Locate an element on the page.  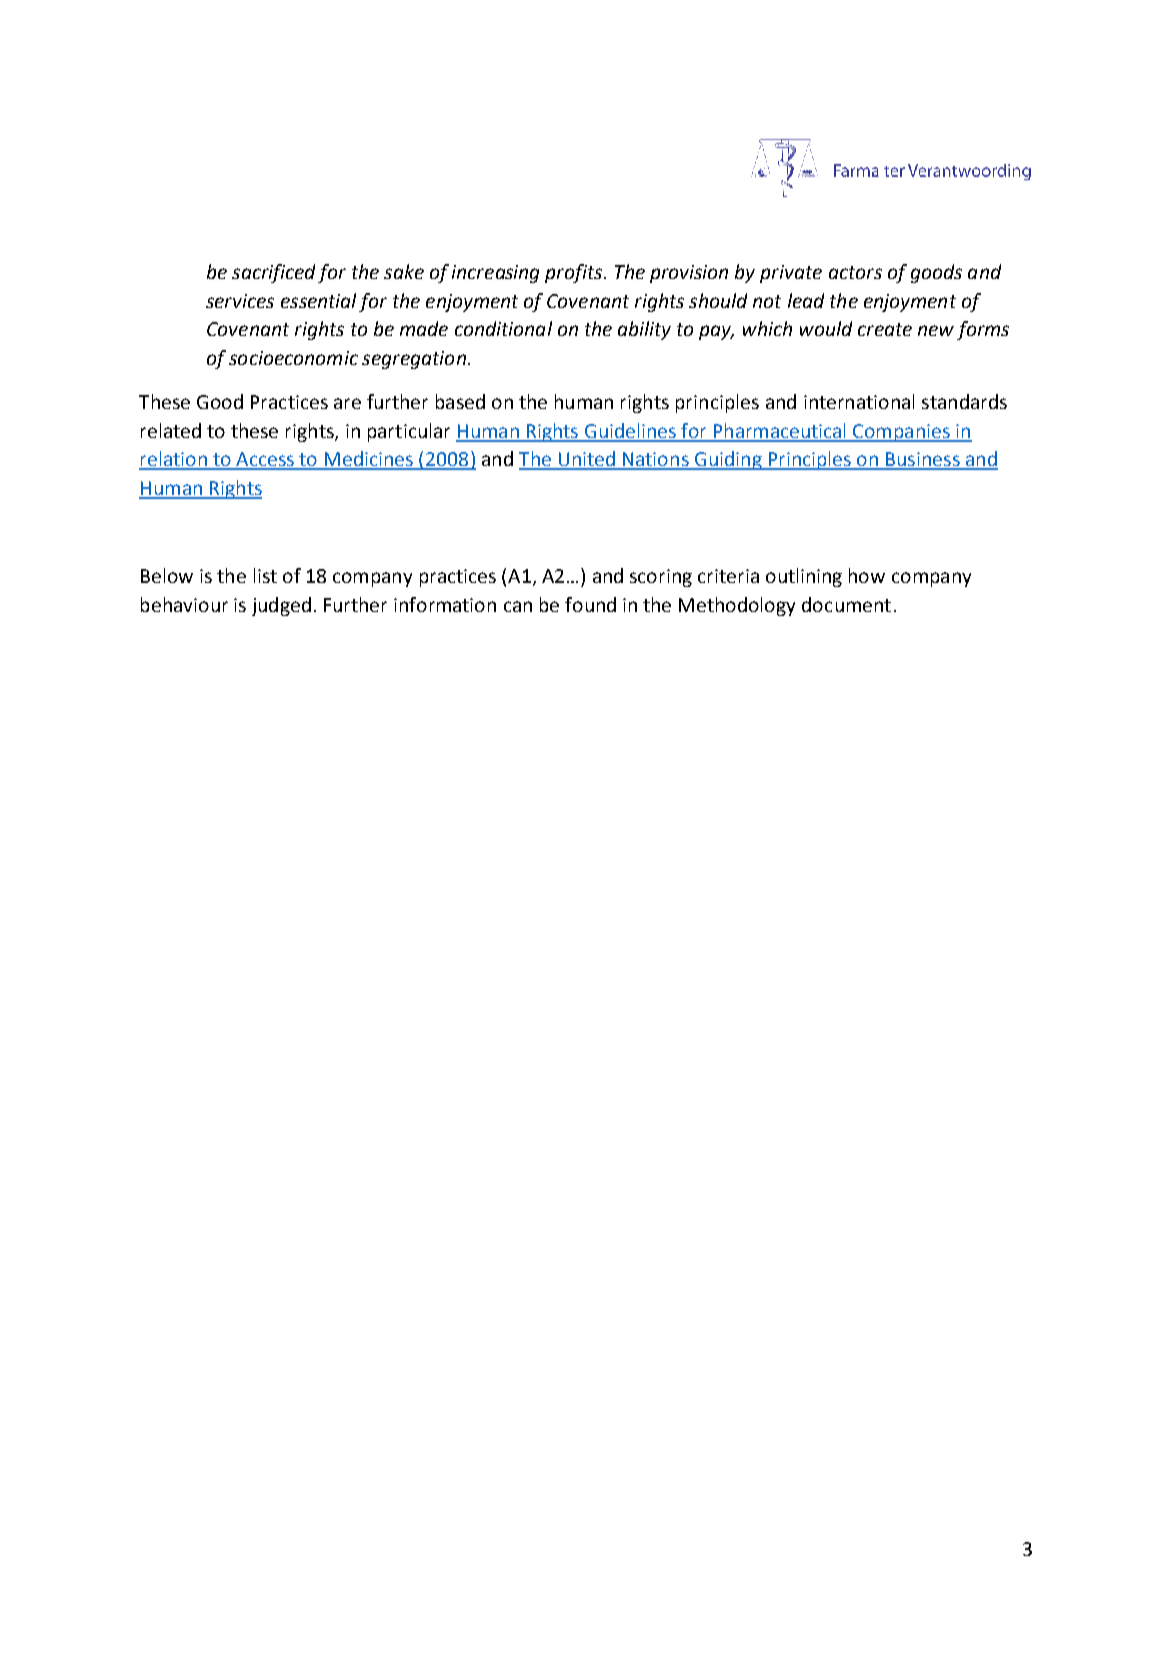
found is located at coordinates (590, 604).
